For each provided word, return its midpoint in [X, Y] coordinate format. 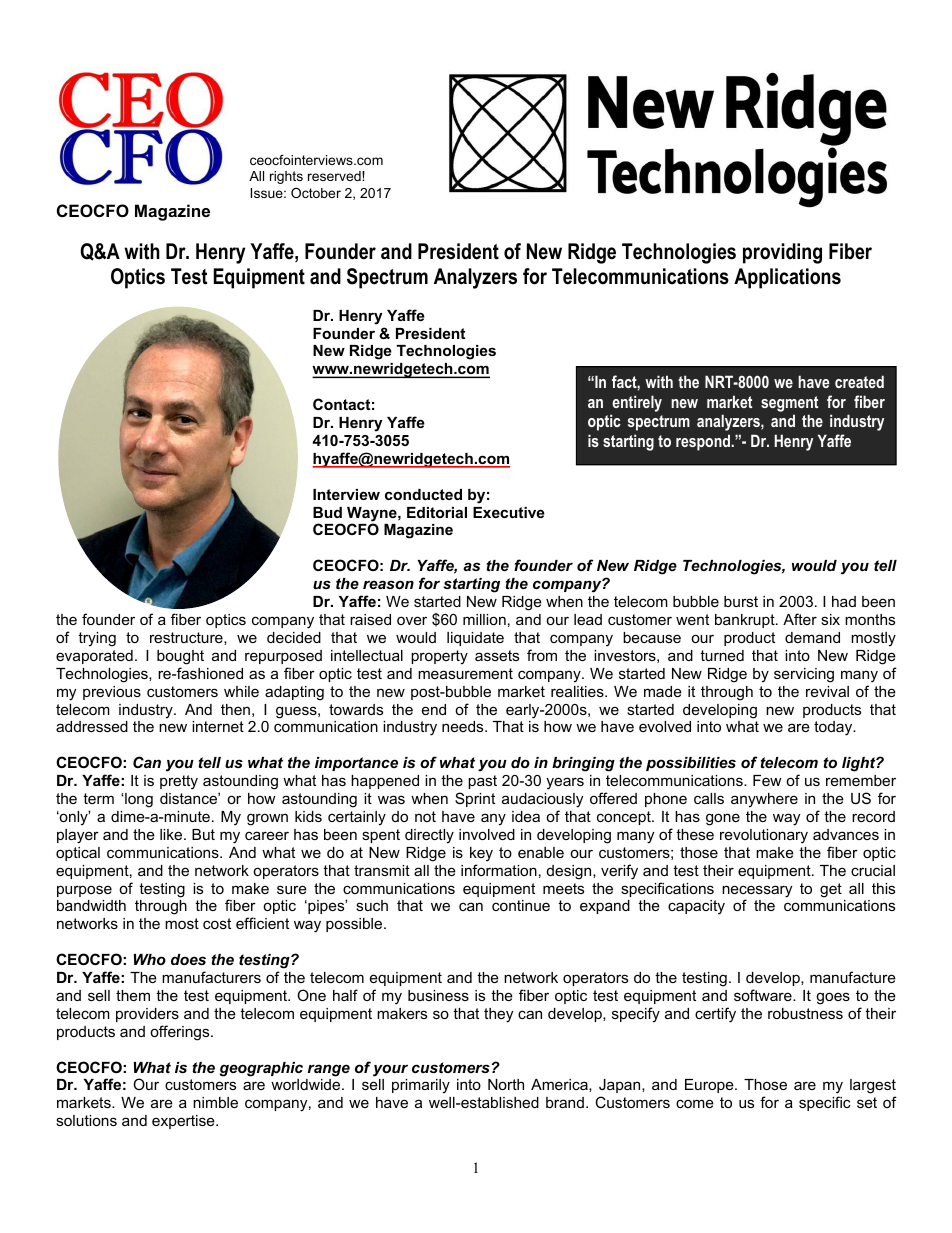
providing [782, 253]
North [506, 1084]
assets [497, 655]
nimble [215, 1102]
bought [180, 657]
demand [812, 637]
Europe [710, 1086]
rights [286, 177]
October [316, 193]
